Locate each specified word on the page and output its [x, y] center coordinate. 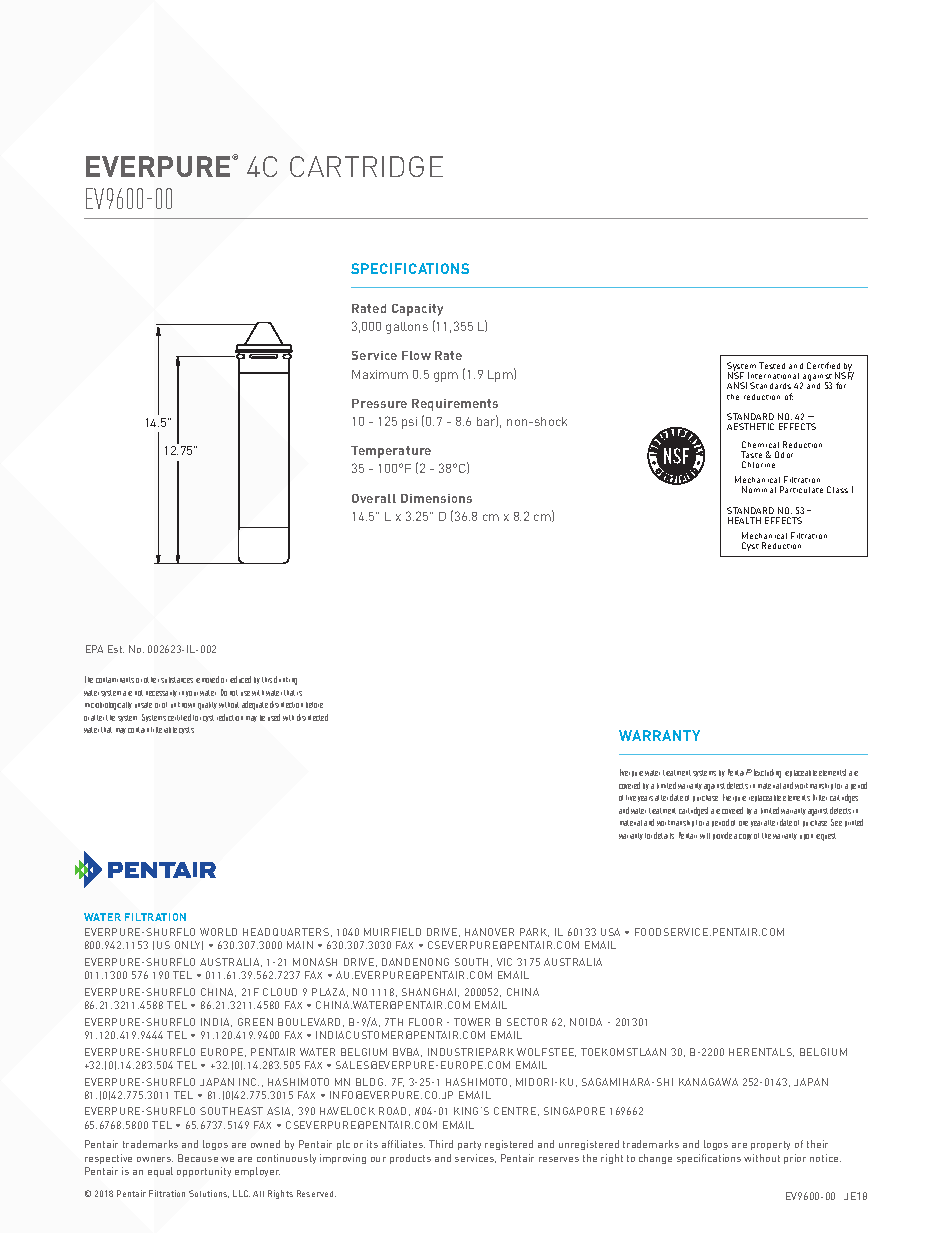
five [631, 798]
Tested [772, 365]
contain [138, 730]
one [743, 823]
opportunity [204, 1172]
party [469, 1145]
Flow [416, 355]
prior [795, 1159]
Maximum [380, 374]
